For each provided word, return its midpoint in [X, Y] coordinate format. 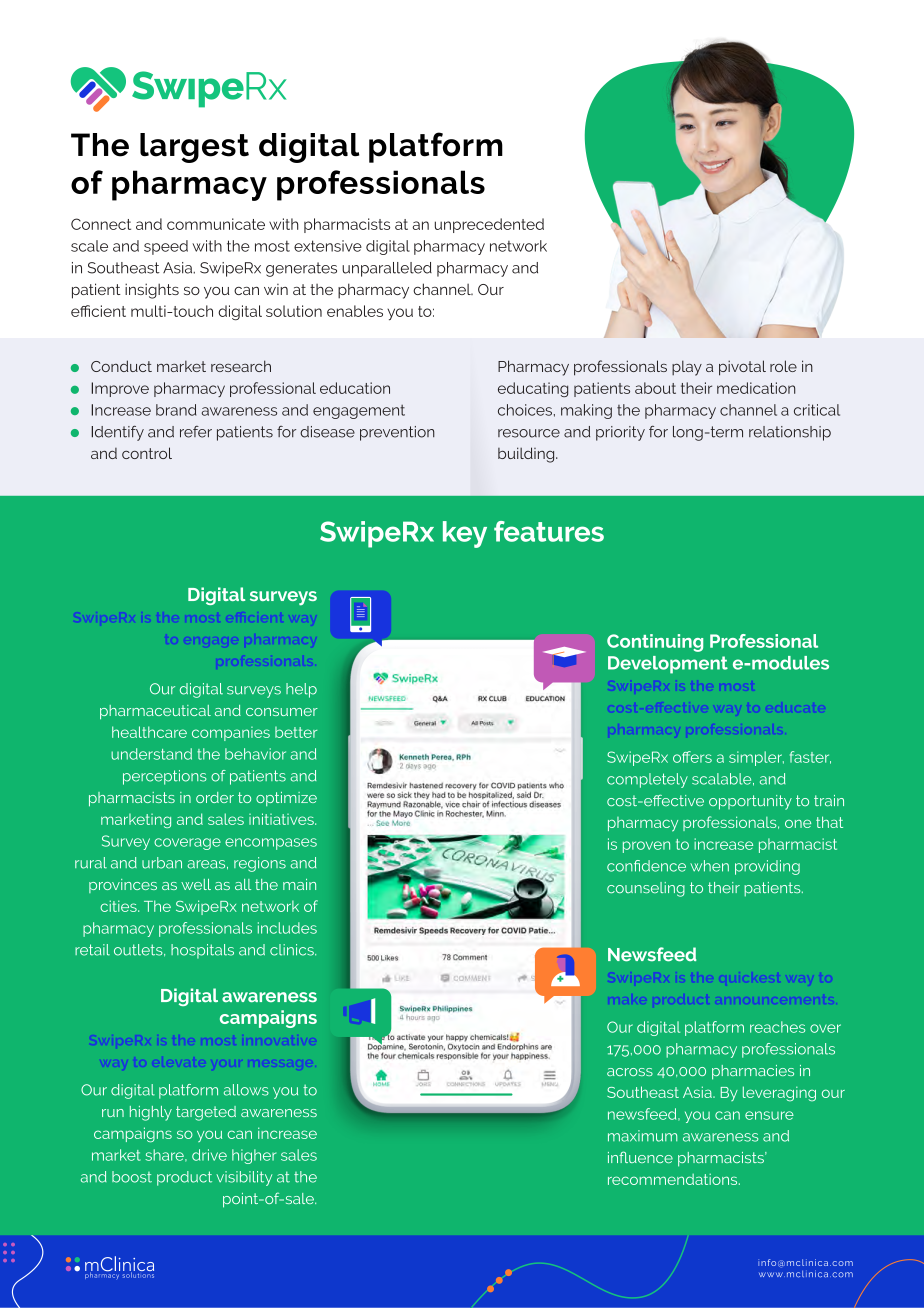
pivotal [742, 368]
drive [209, 1155]
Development [668, 665]
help [301, 690]
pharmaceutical [155, 712]
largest [194, 148]
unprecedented [489, 225]
